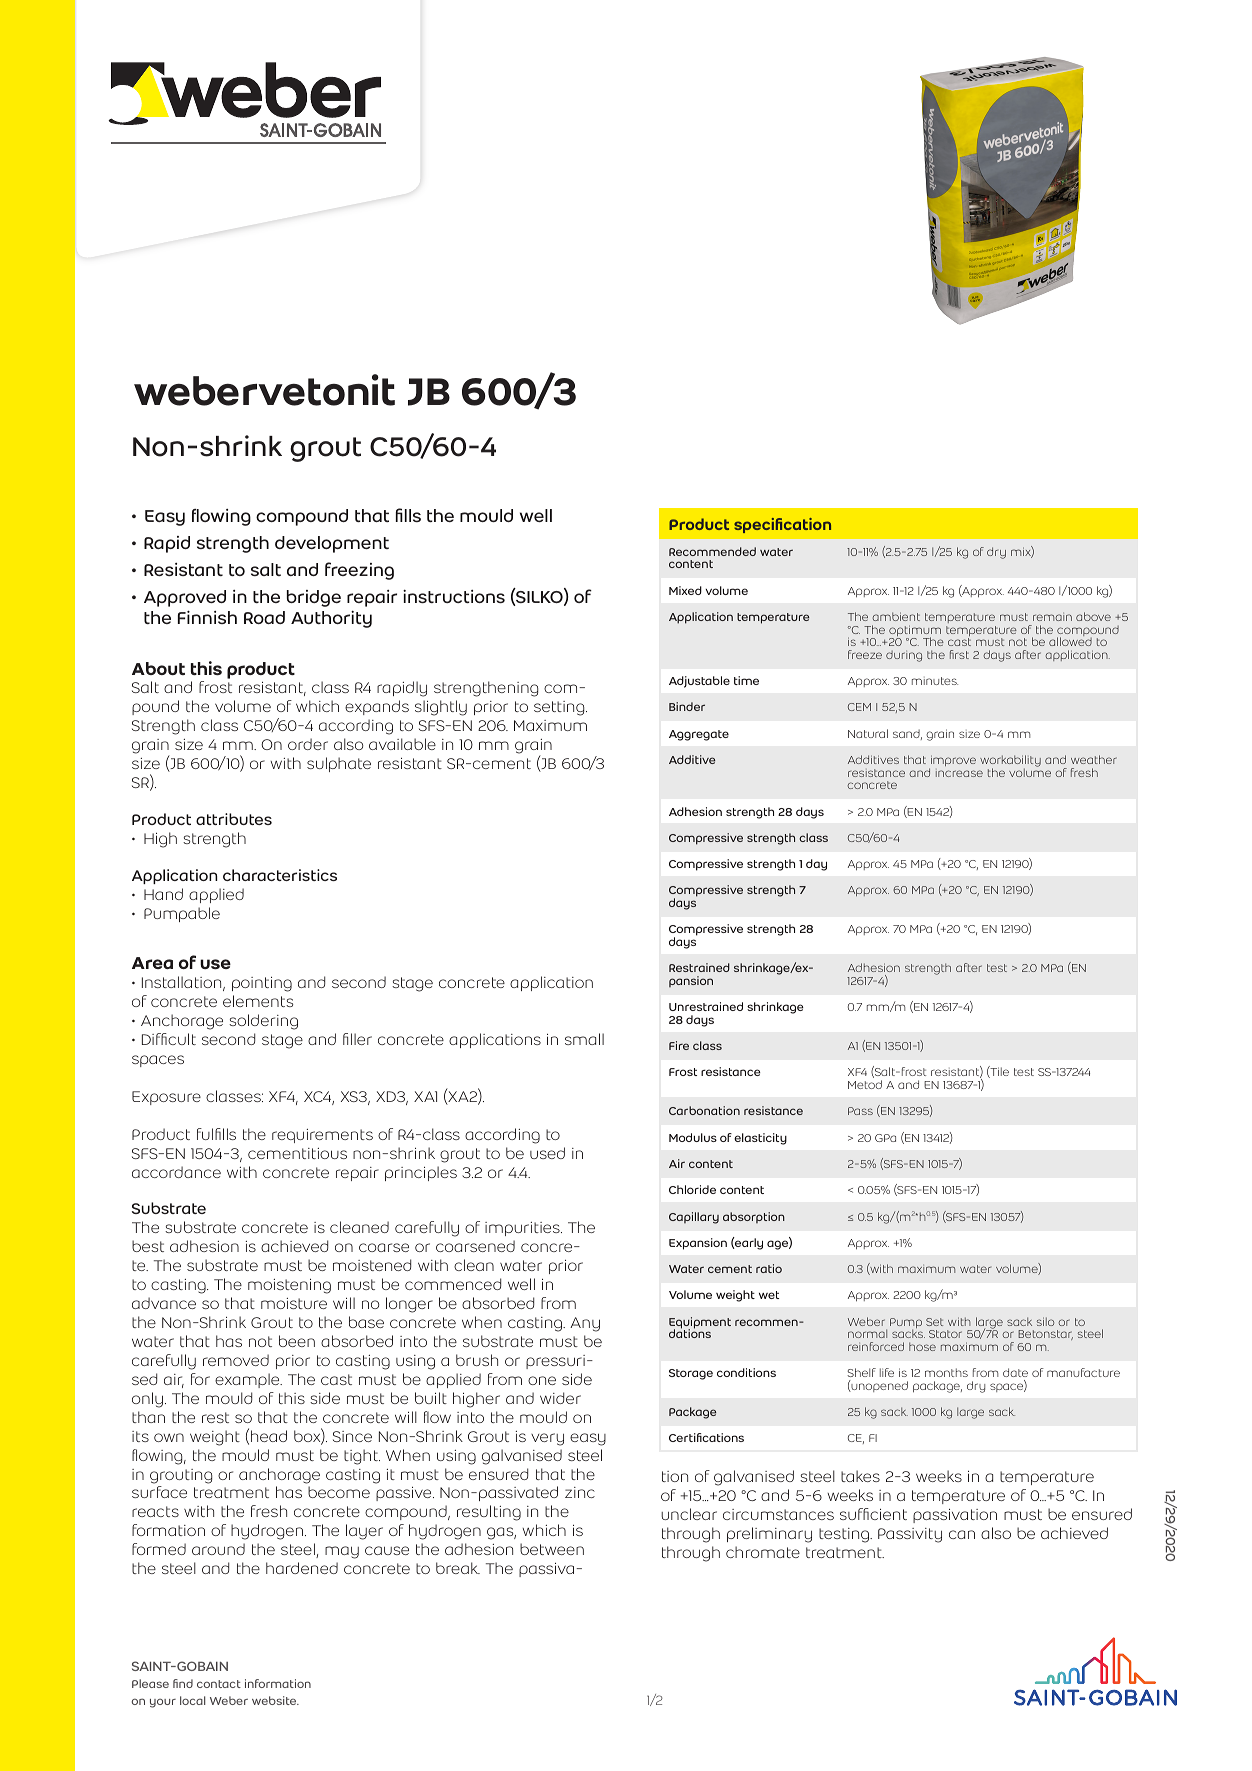 This screenshot has width=1252, height=1771. I want to click on elasticity, so click(760, 1139).
